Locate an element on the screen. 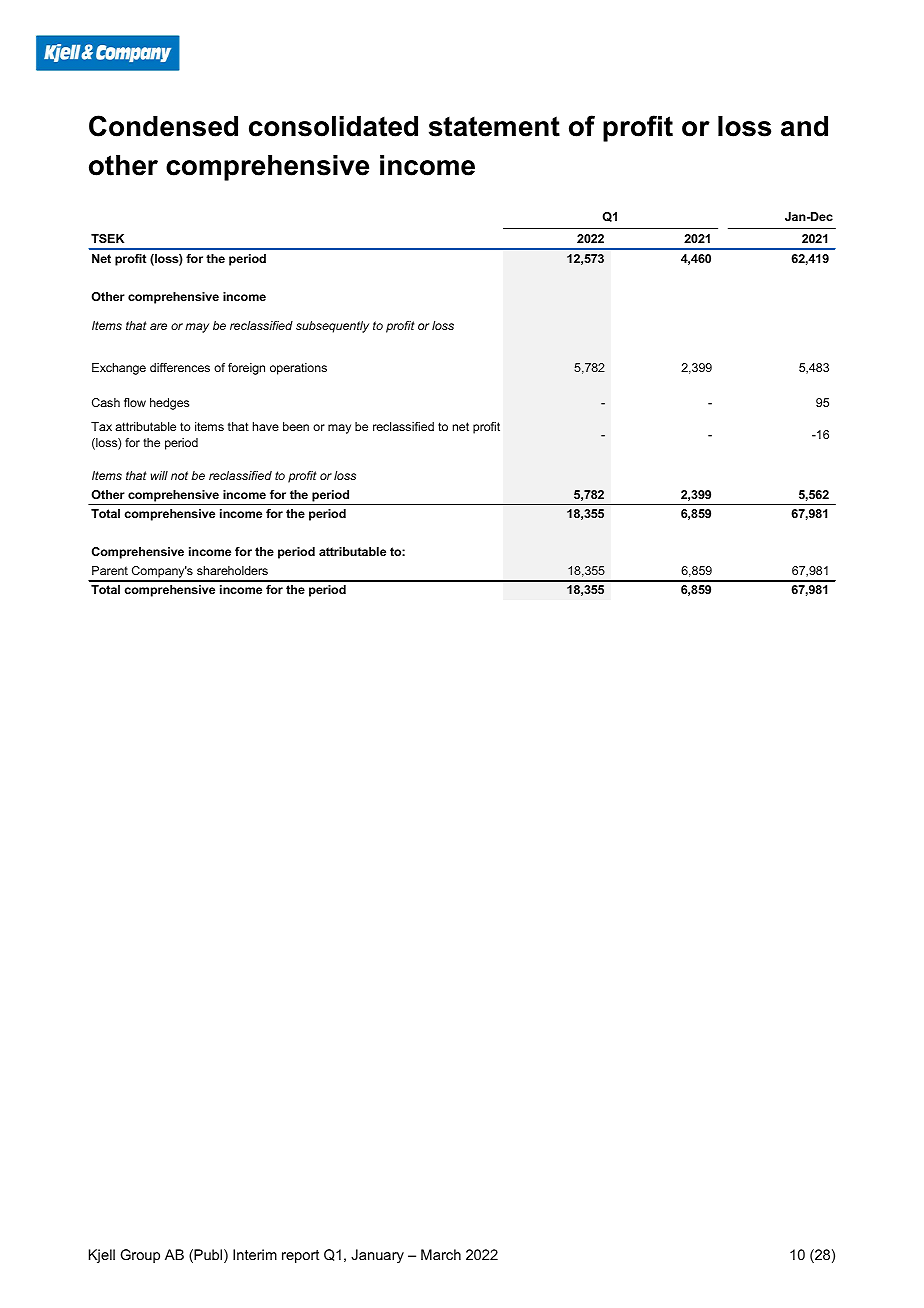  Condensed is located at coordinates (163, 126).
